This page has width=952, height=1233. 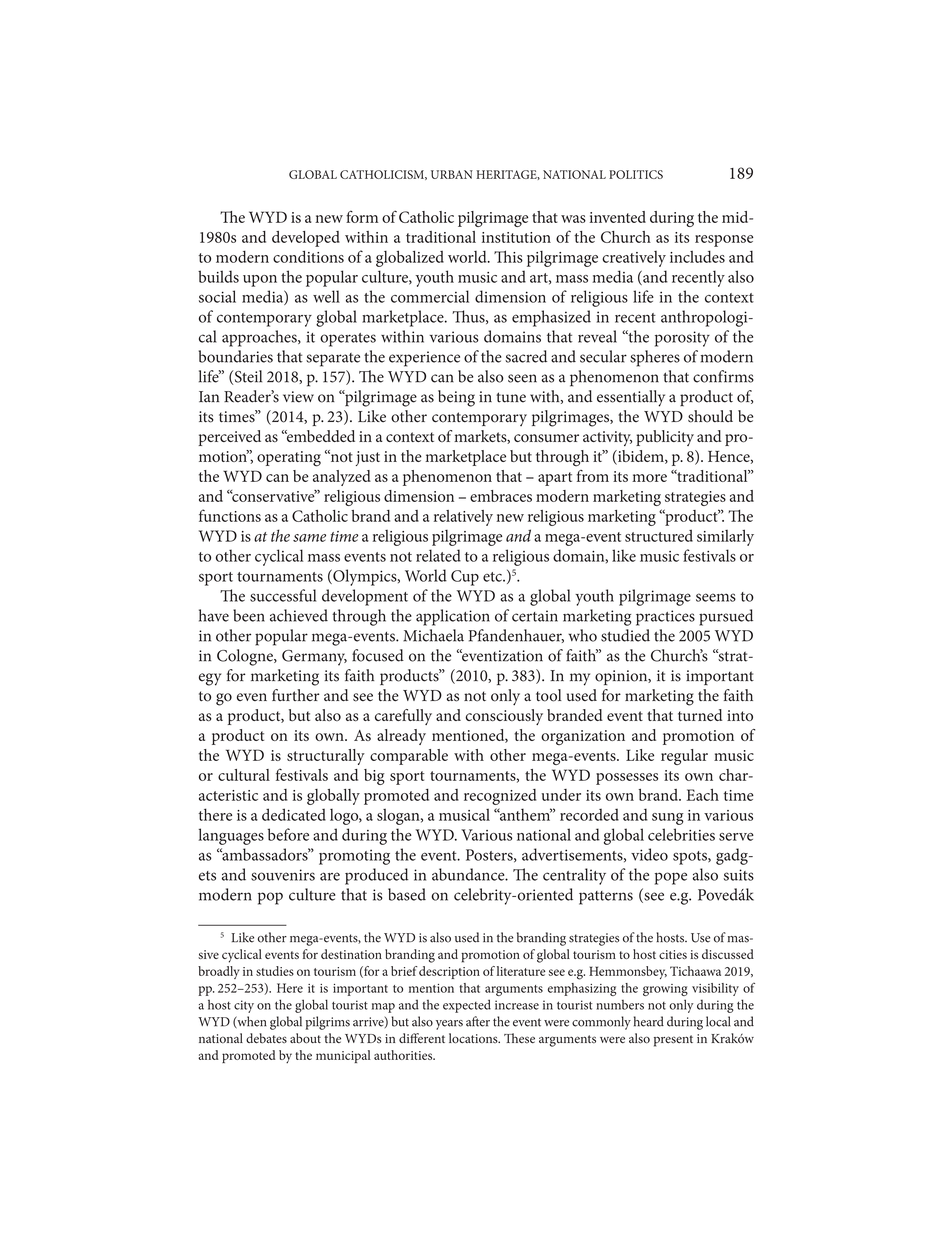 I want to click on URBAN, so click(x=452, y=174).
